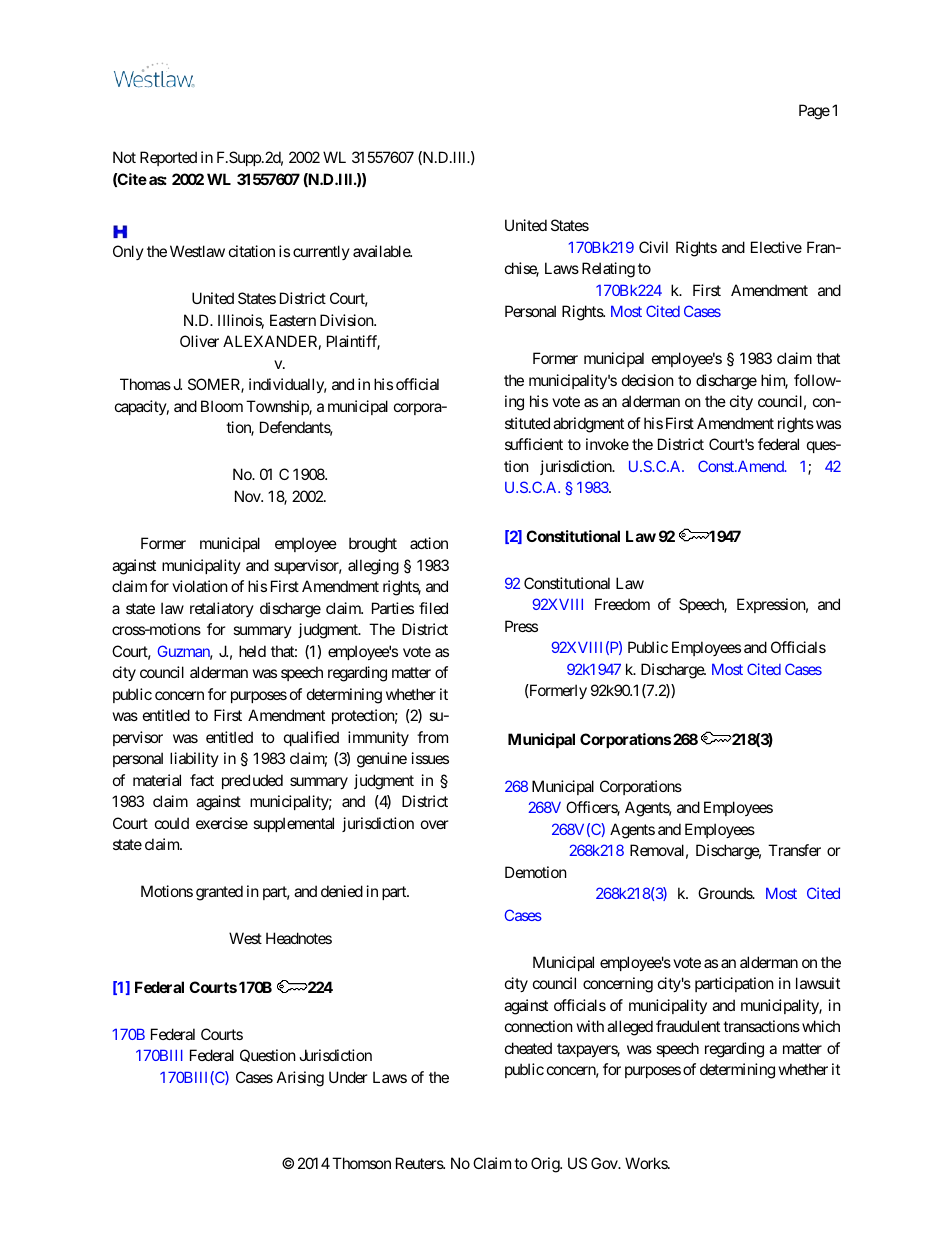 The image size is (952, 1233). I want to click on Arising, so click(300, 1079).
